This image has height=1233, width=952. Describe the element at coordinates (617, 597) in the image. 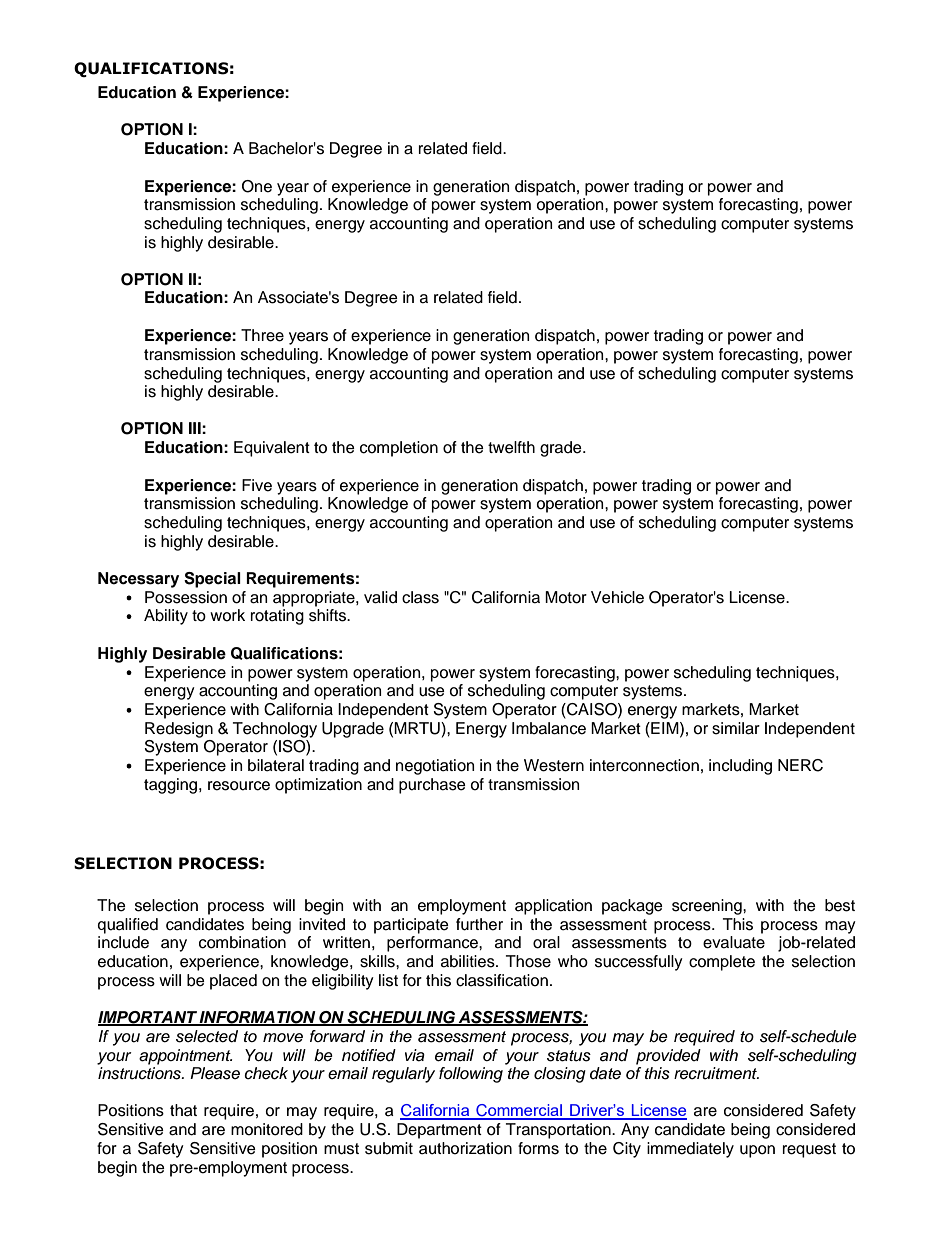

I see `Vehicle` at that location.
